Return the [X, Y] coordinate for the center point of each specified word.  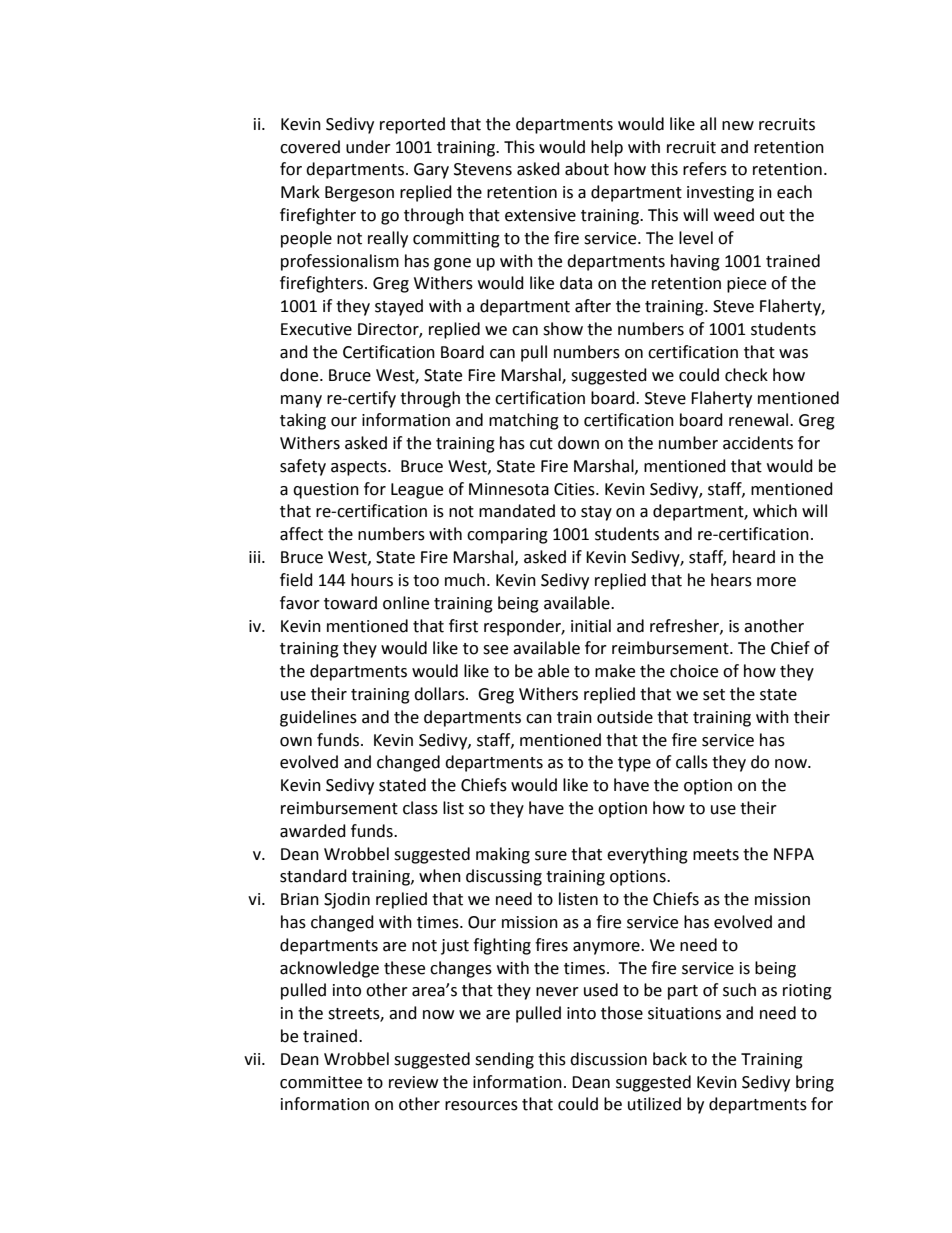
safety [303, 467]
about [587, 169]
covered [310, 147]
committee [321, 1082]
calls [692, 762]
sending [504, 1060]
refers [705, 169]
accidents [758, 443]
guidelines [318, 718]
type [634, 764]
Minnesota [509, 489]
